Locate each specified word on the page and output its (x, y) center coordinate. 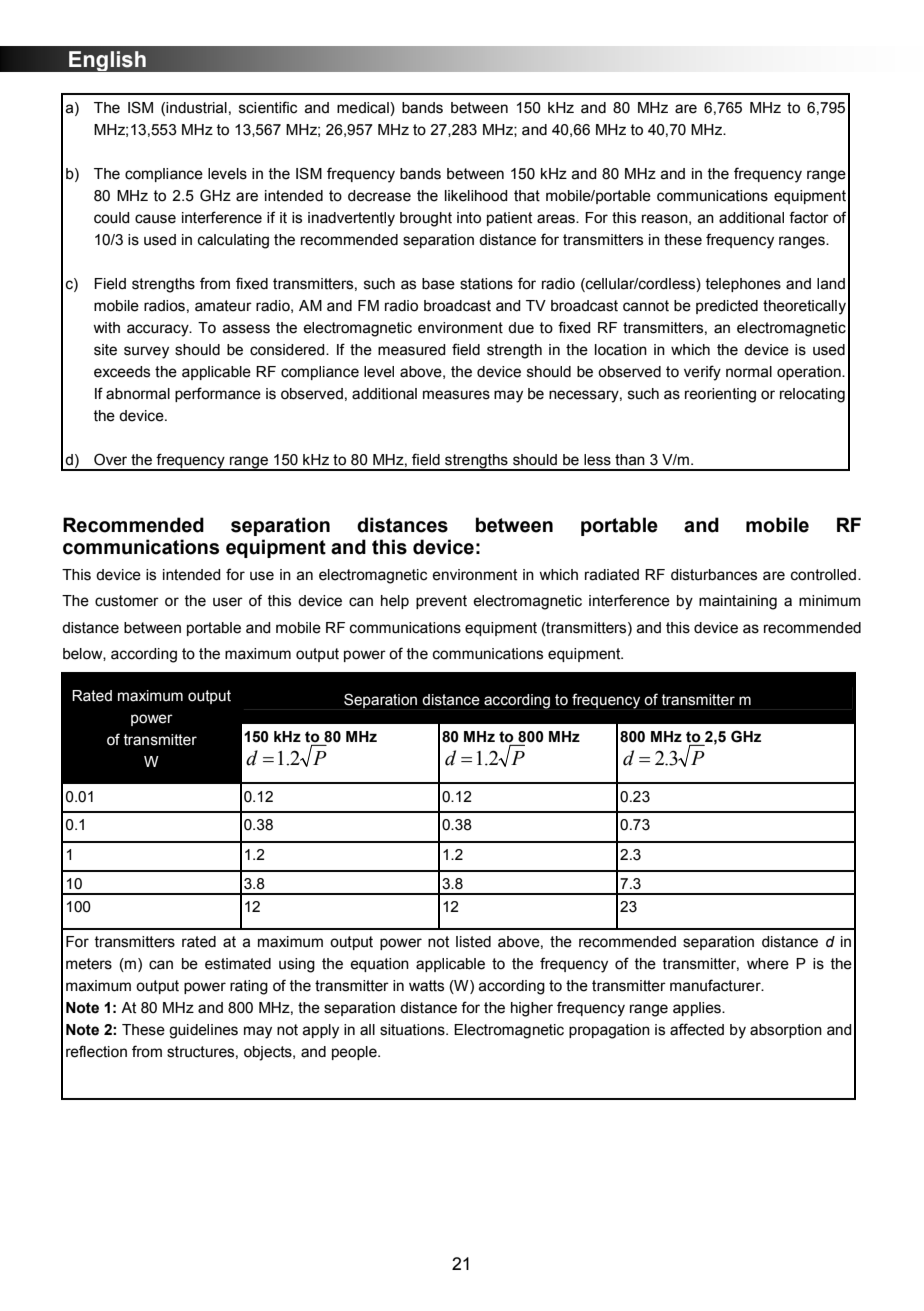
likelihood (476, 196)
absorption (786, 1031)
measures (456, 395)
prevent (441, 602)
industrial (196, 108)
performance (218, 394)
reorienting (720, 395)
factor (809, 217)
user (228, 602)
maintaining (738, 602)
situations (413, 1030)
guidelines (203, 1031)
